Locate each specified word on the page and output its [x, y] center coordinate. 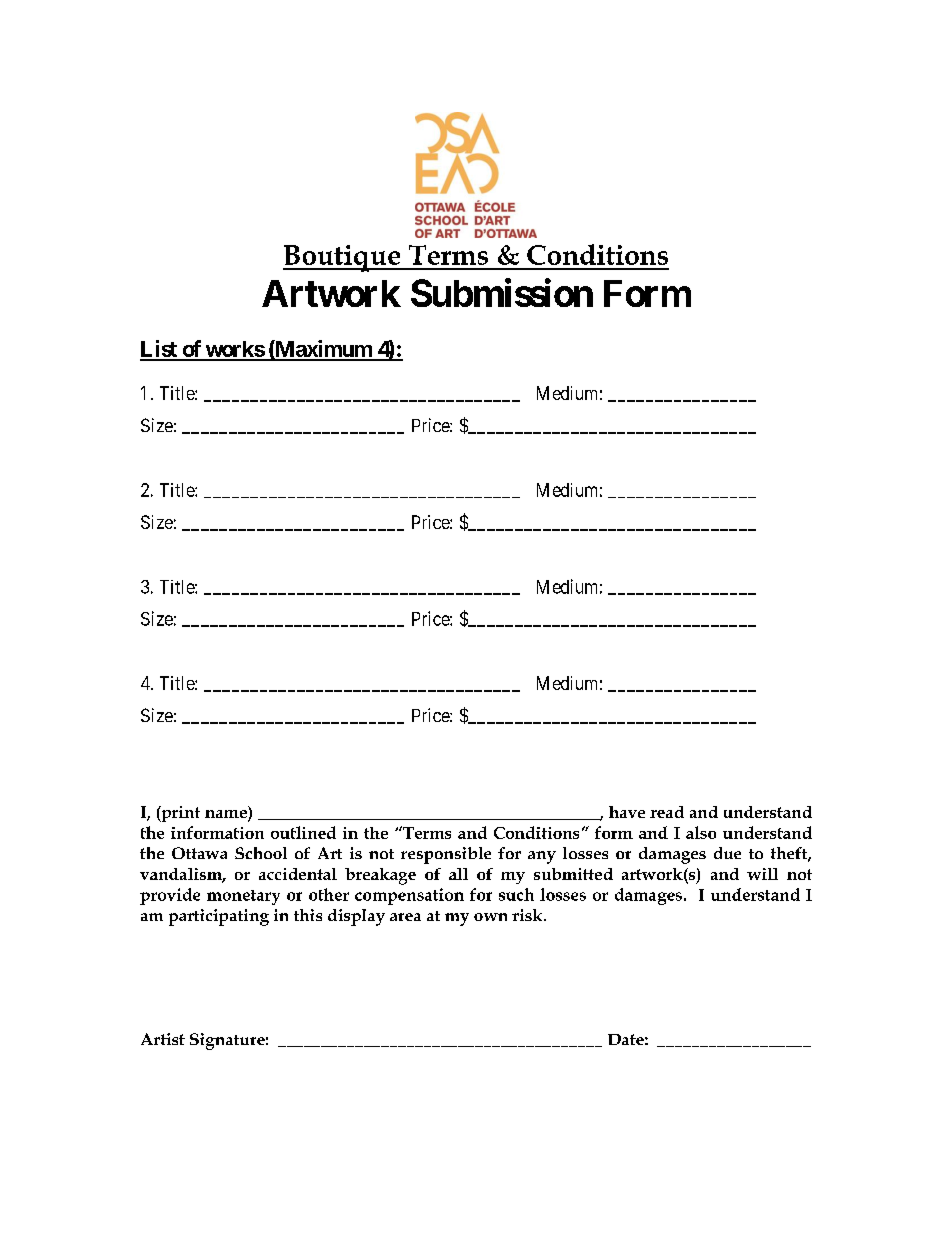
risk [528, 915]
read [667, 812]
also [701, 832]
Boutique [343, 258]
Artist [163, 1039]
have [627, 812]
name [227, 815]
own [490, 917]
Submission [502, 292]
